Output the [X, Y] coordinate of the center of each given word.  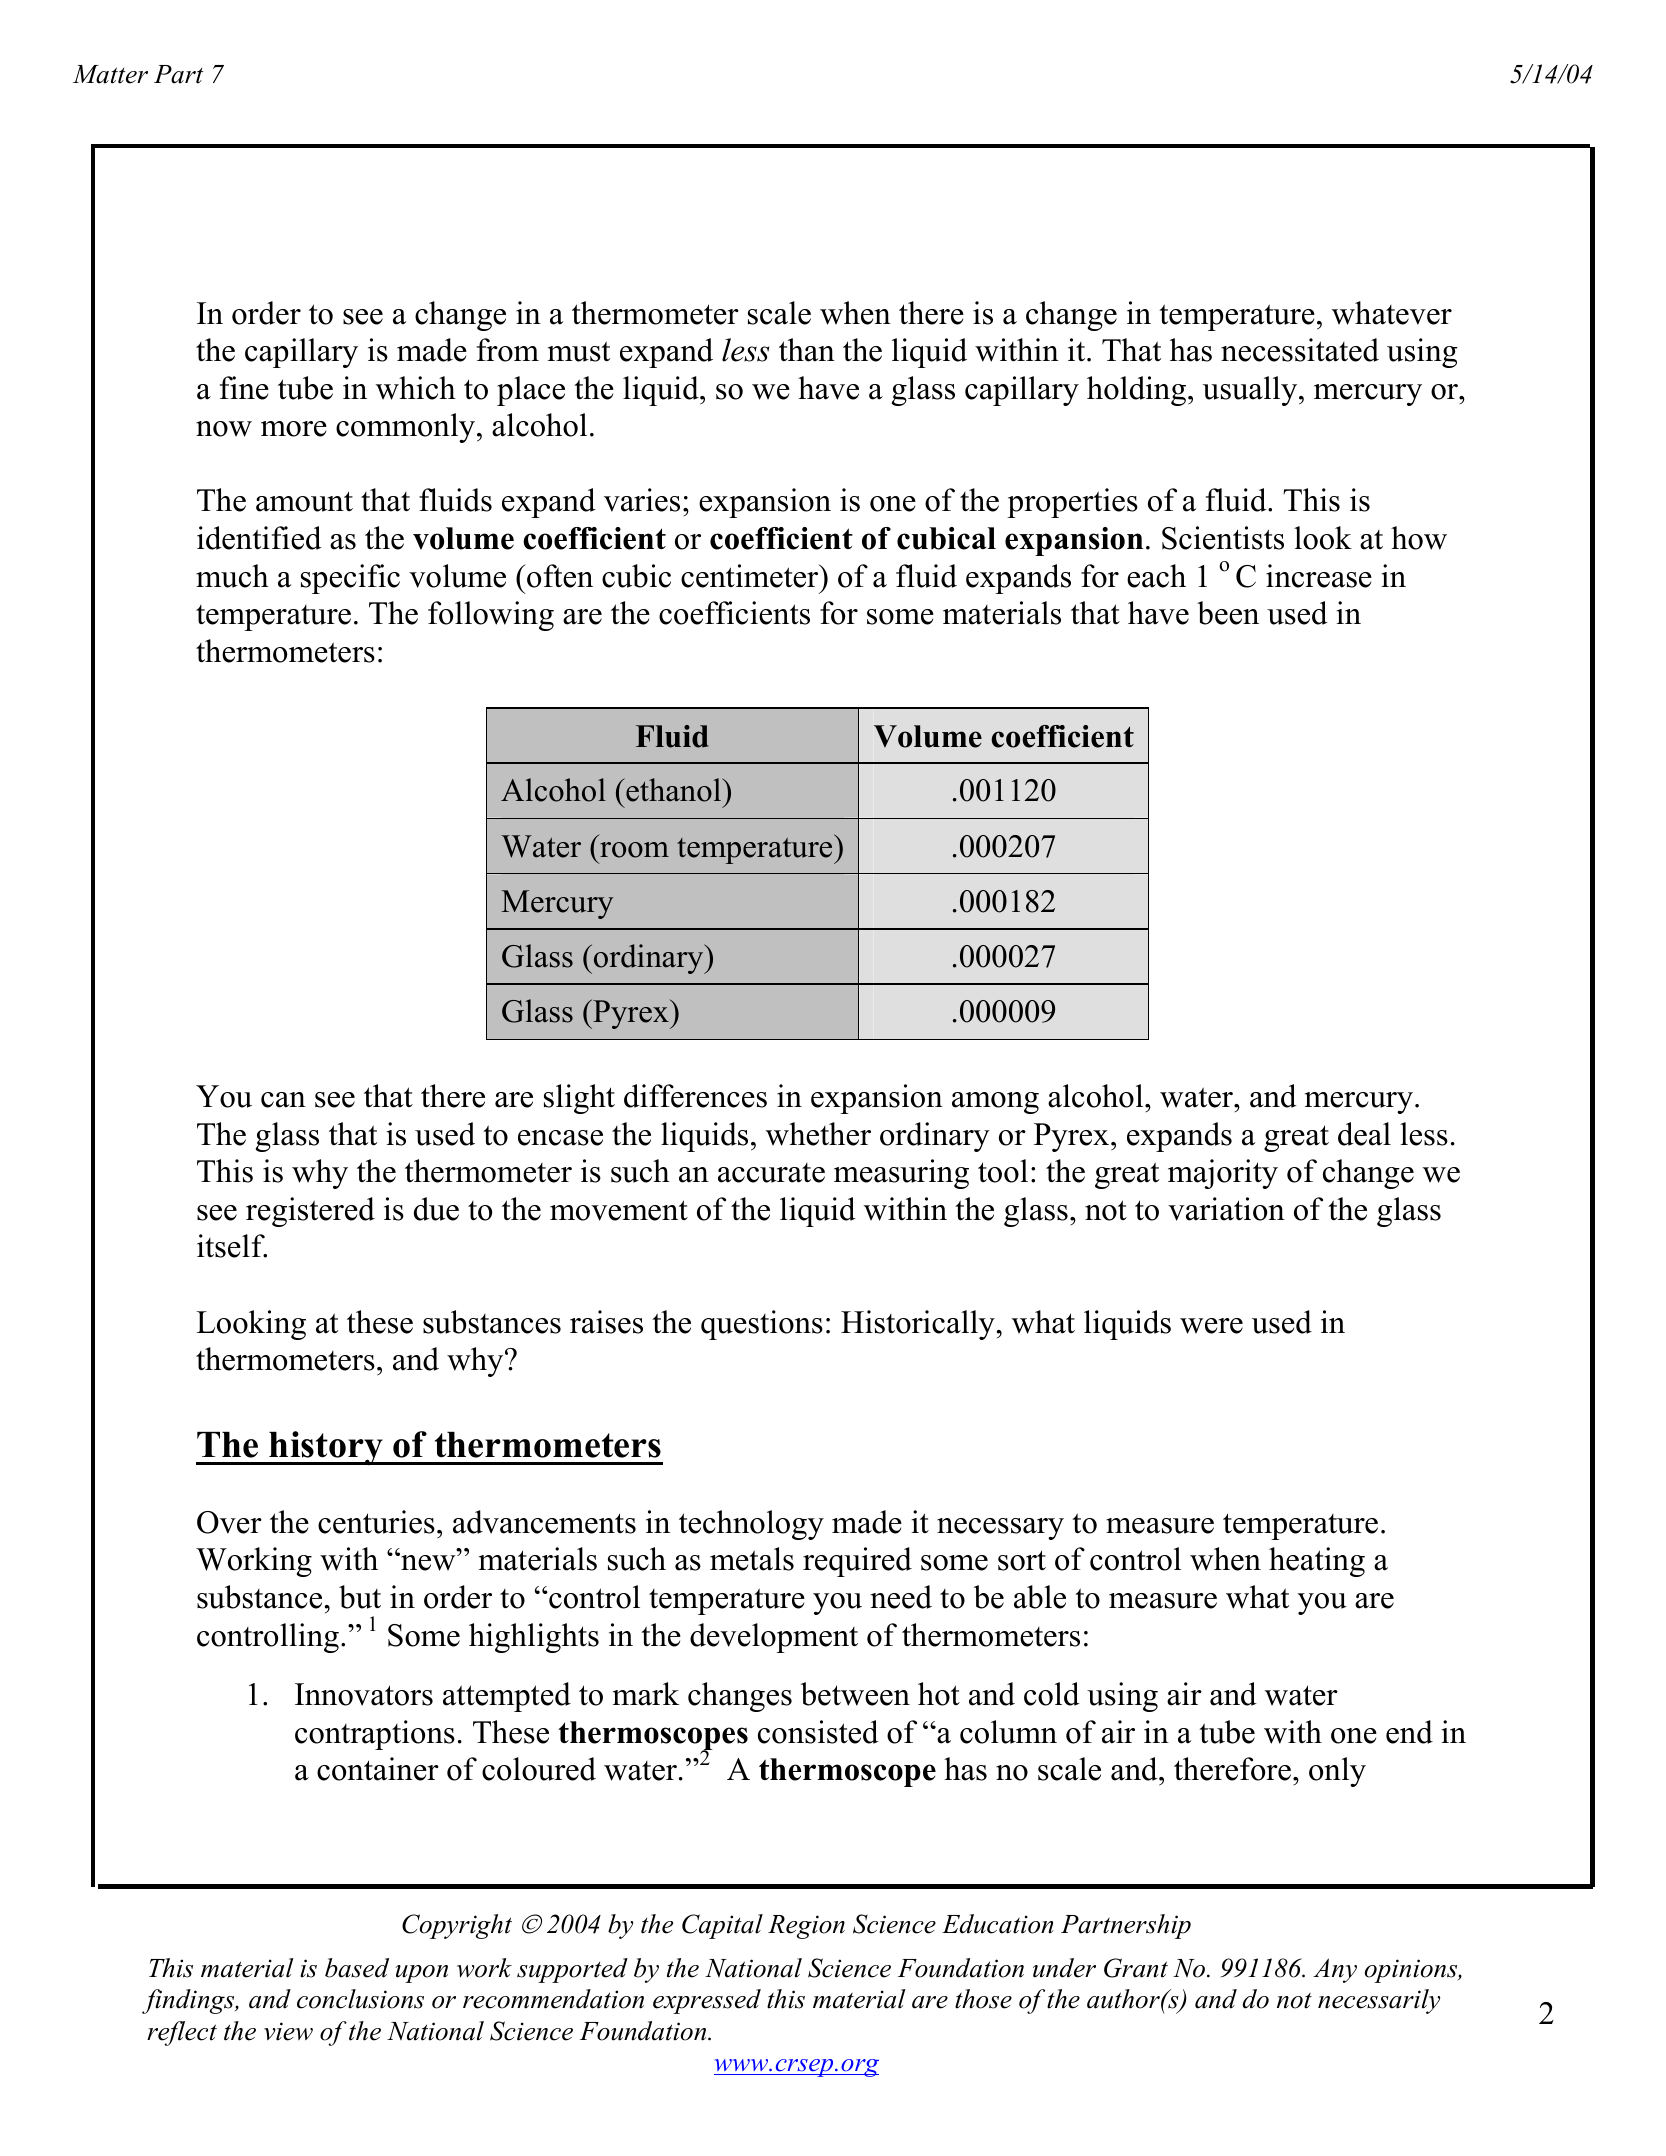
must [579, 351]
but [360, 1597]
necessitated [1300, 350]
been [1228, 613]
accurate [771, 1173]
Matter [110, 74]
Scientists [1223, 538]
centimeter [751, 576]
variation [1226, 1209]
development [774, 1638]
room [634, 850]
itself [232, 1246]
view [288, 2031]
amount [304, 501]
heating [1317, 1562]
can [283, 1100]
